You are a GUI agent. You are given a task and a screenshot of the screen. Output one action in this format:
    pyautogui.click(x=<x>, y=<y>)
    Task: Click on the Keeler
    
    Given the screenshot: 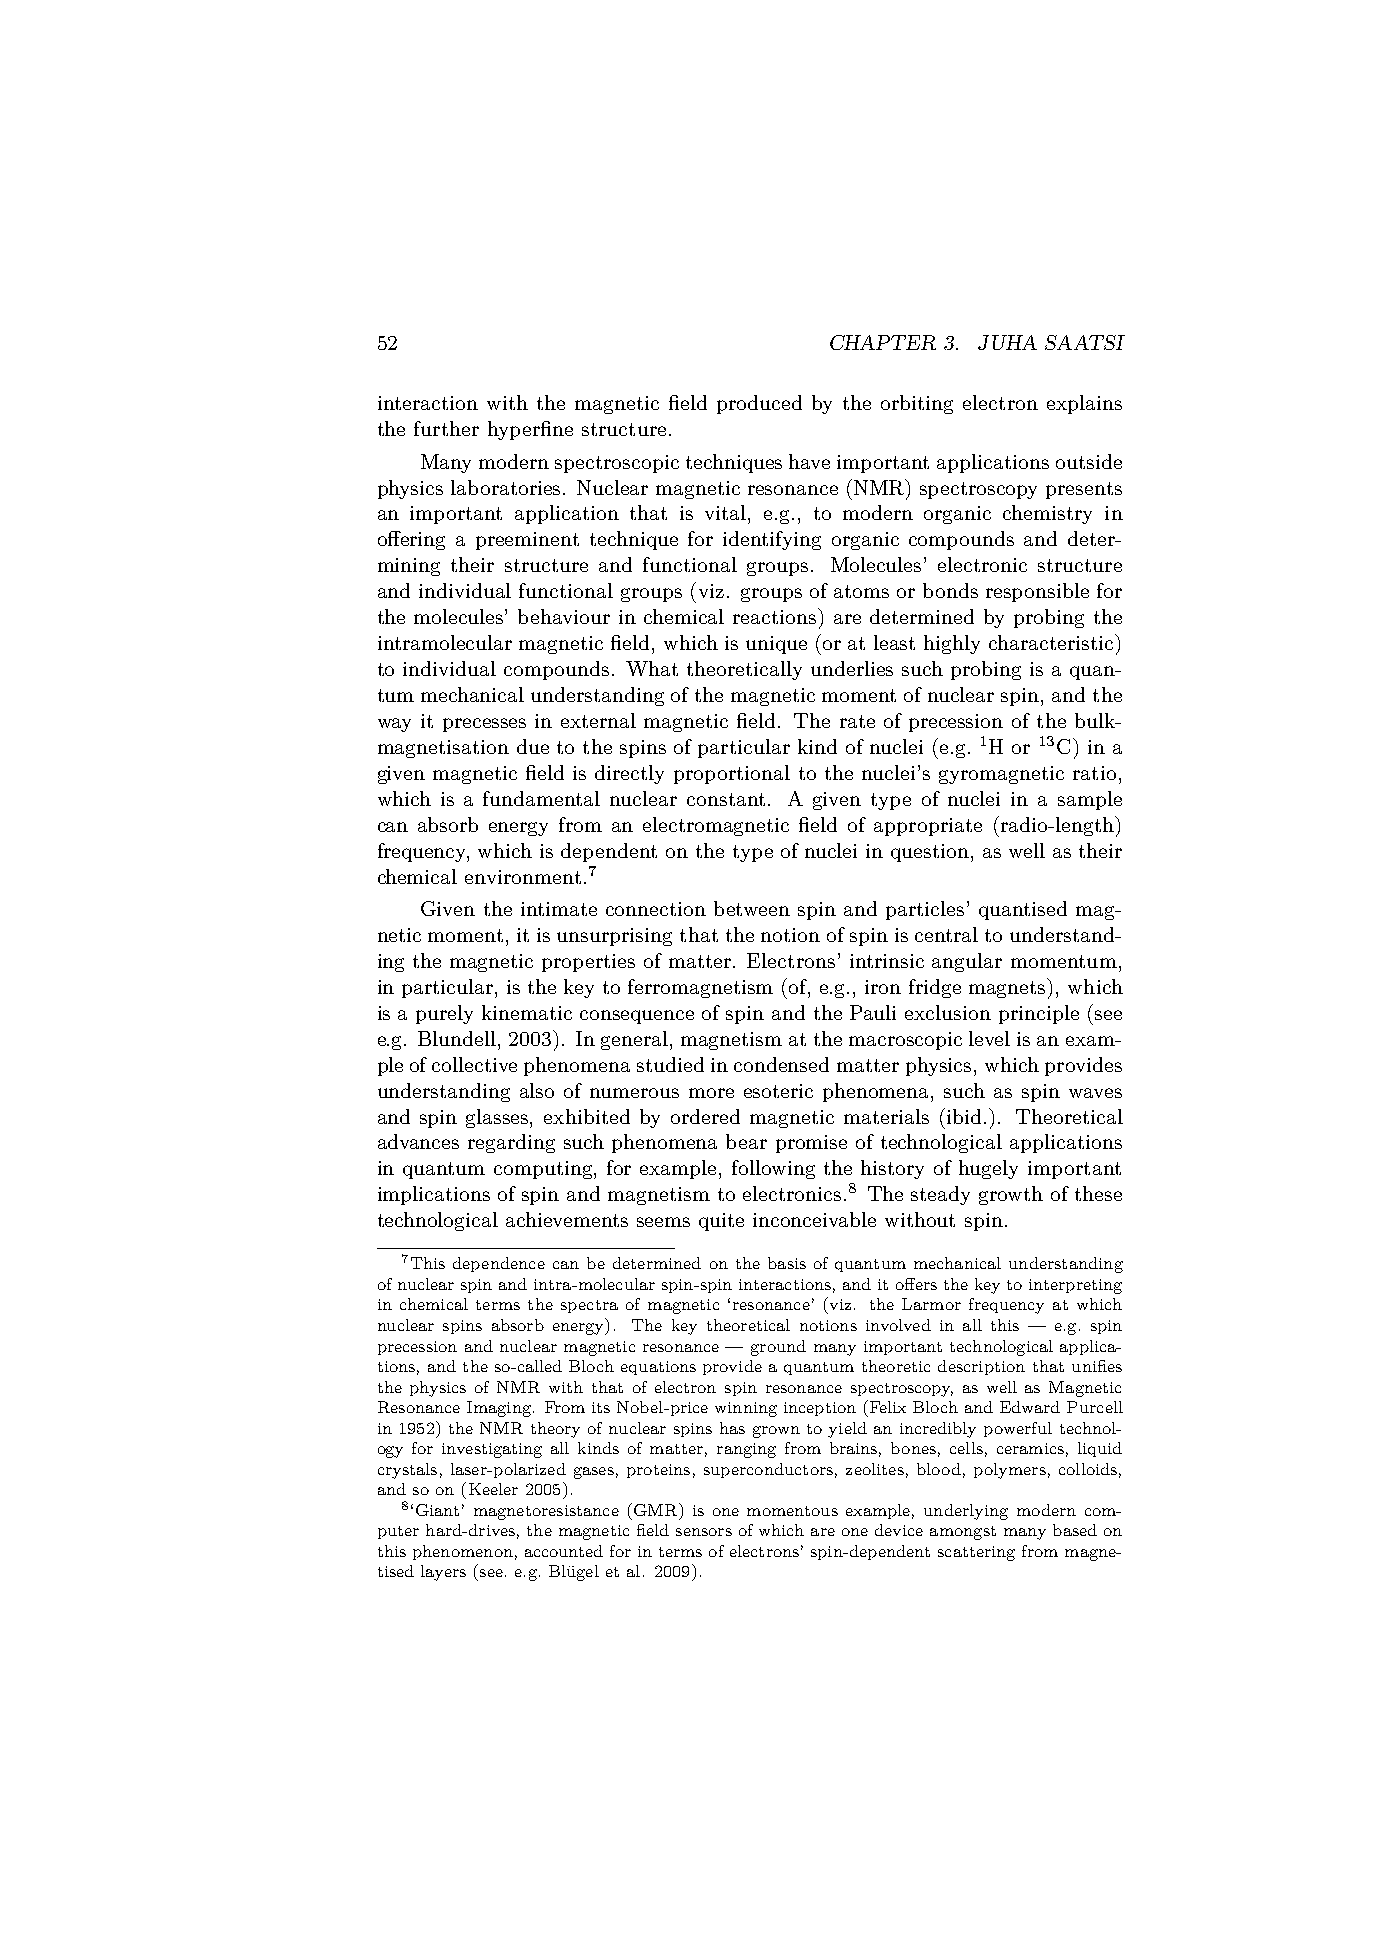 What is the action you would take?
    pyautogui.click(x=493, y=1489)
